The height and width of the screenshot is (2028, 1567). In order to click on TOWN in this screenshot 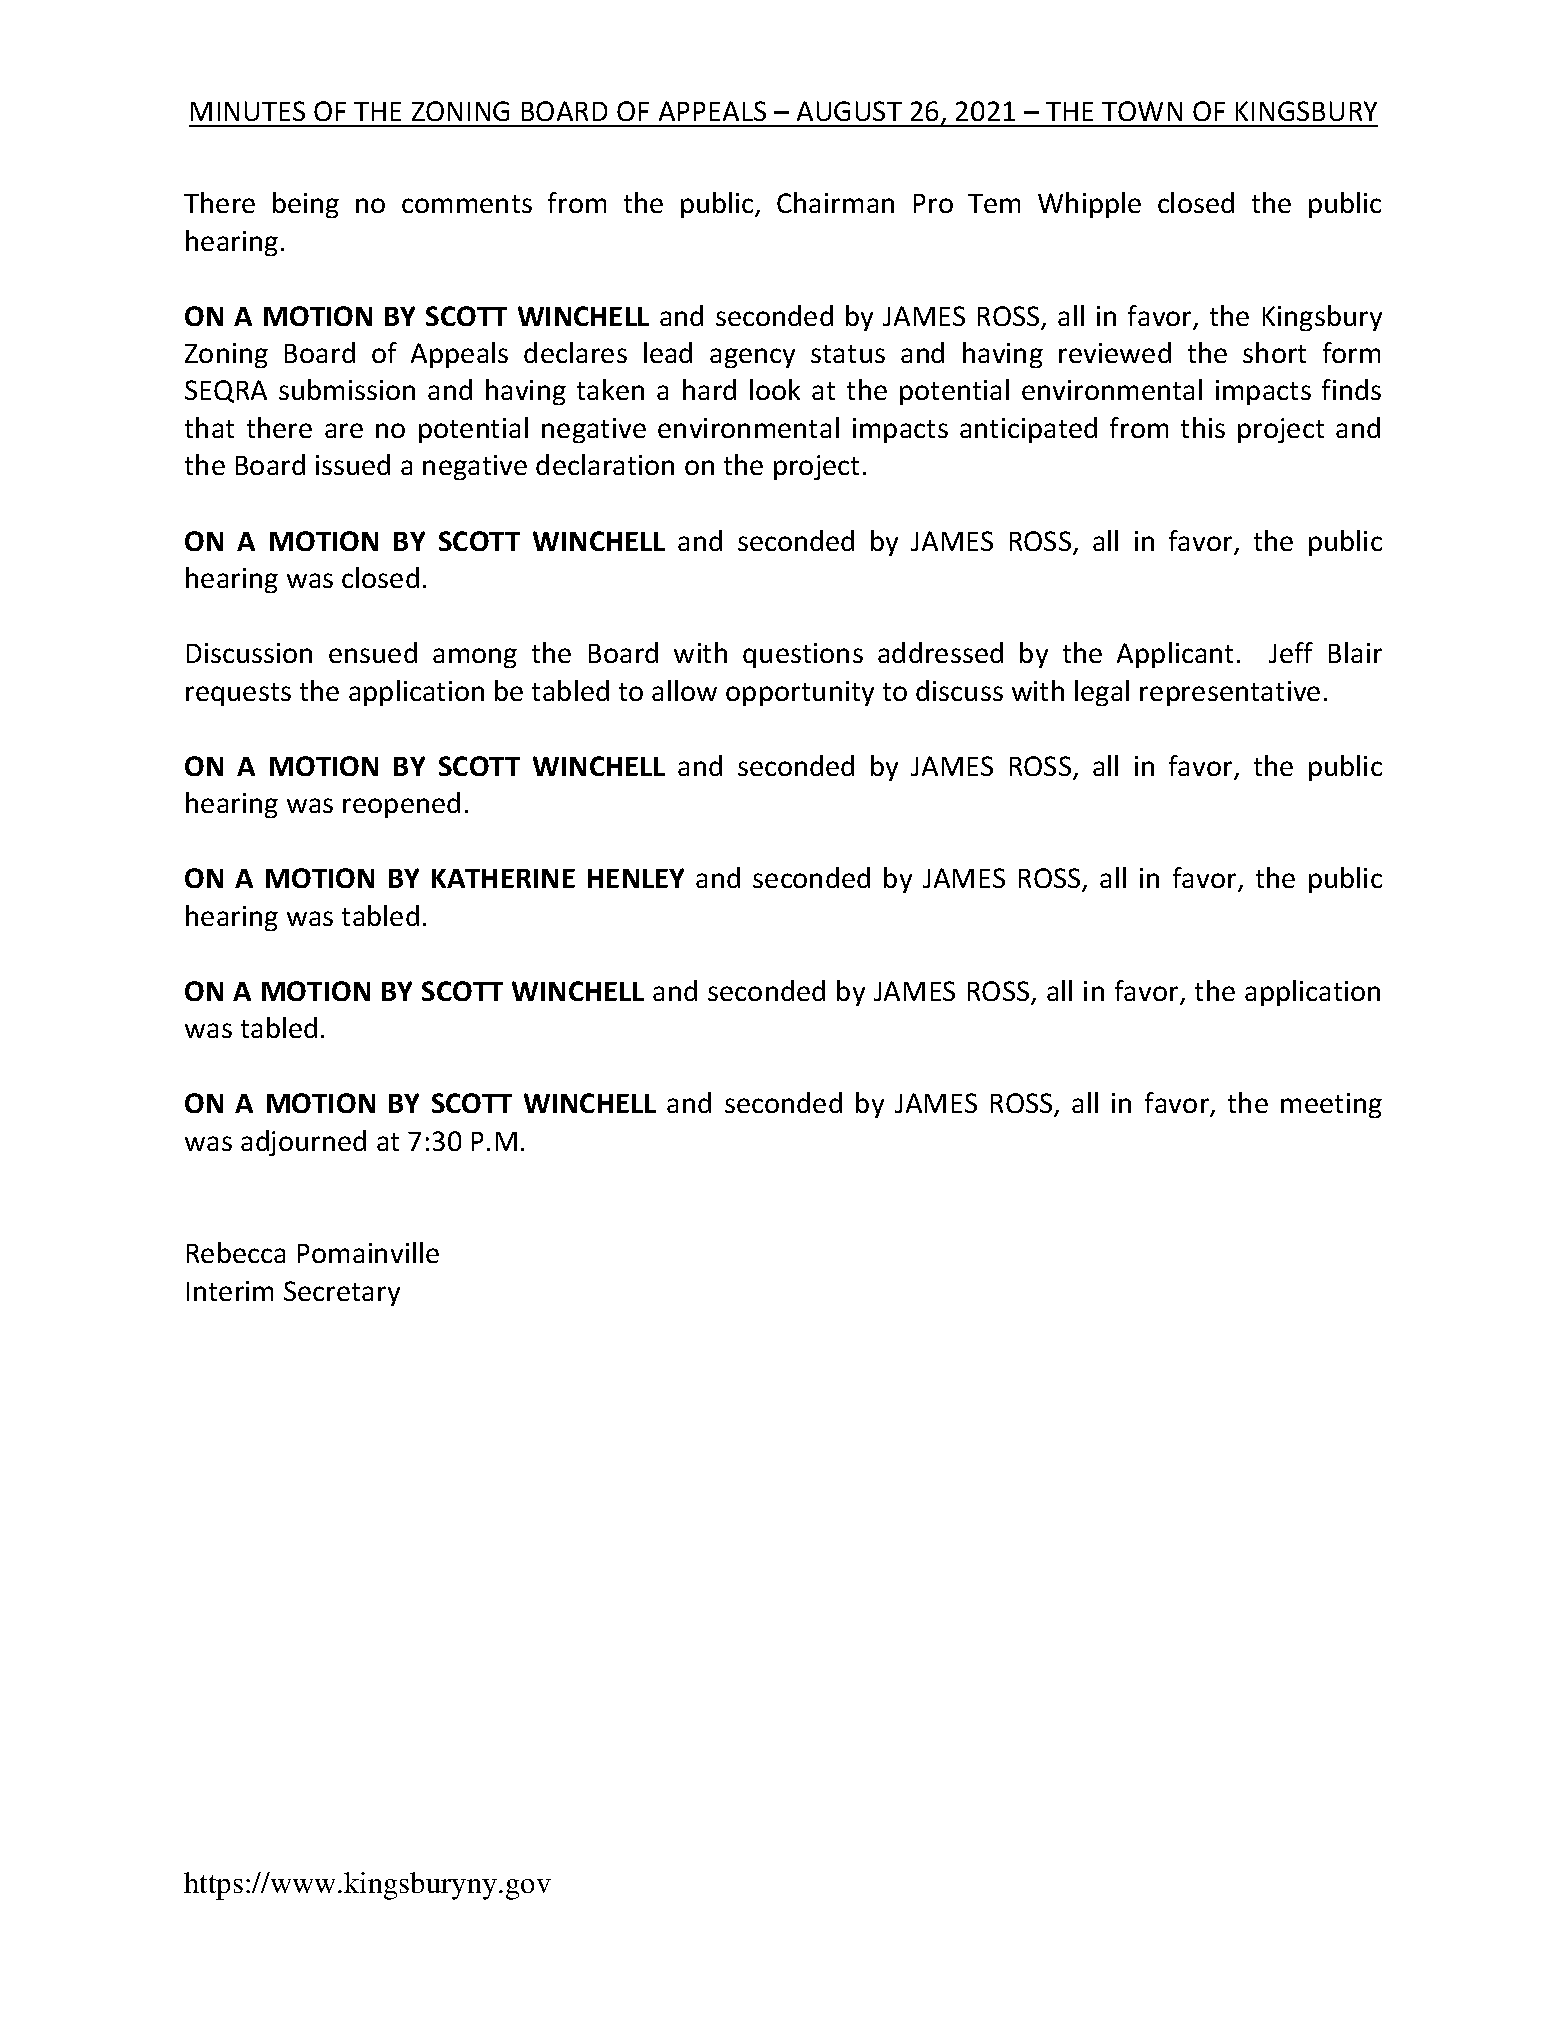, I will do `click(1142, 111)`.
